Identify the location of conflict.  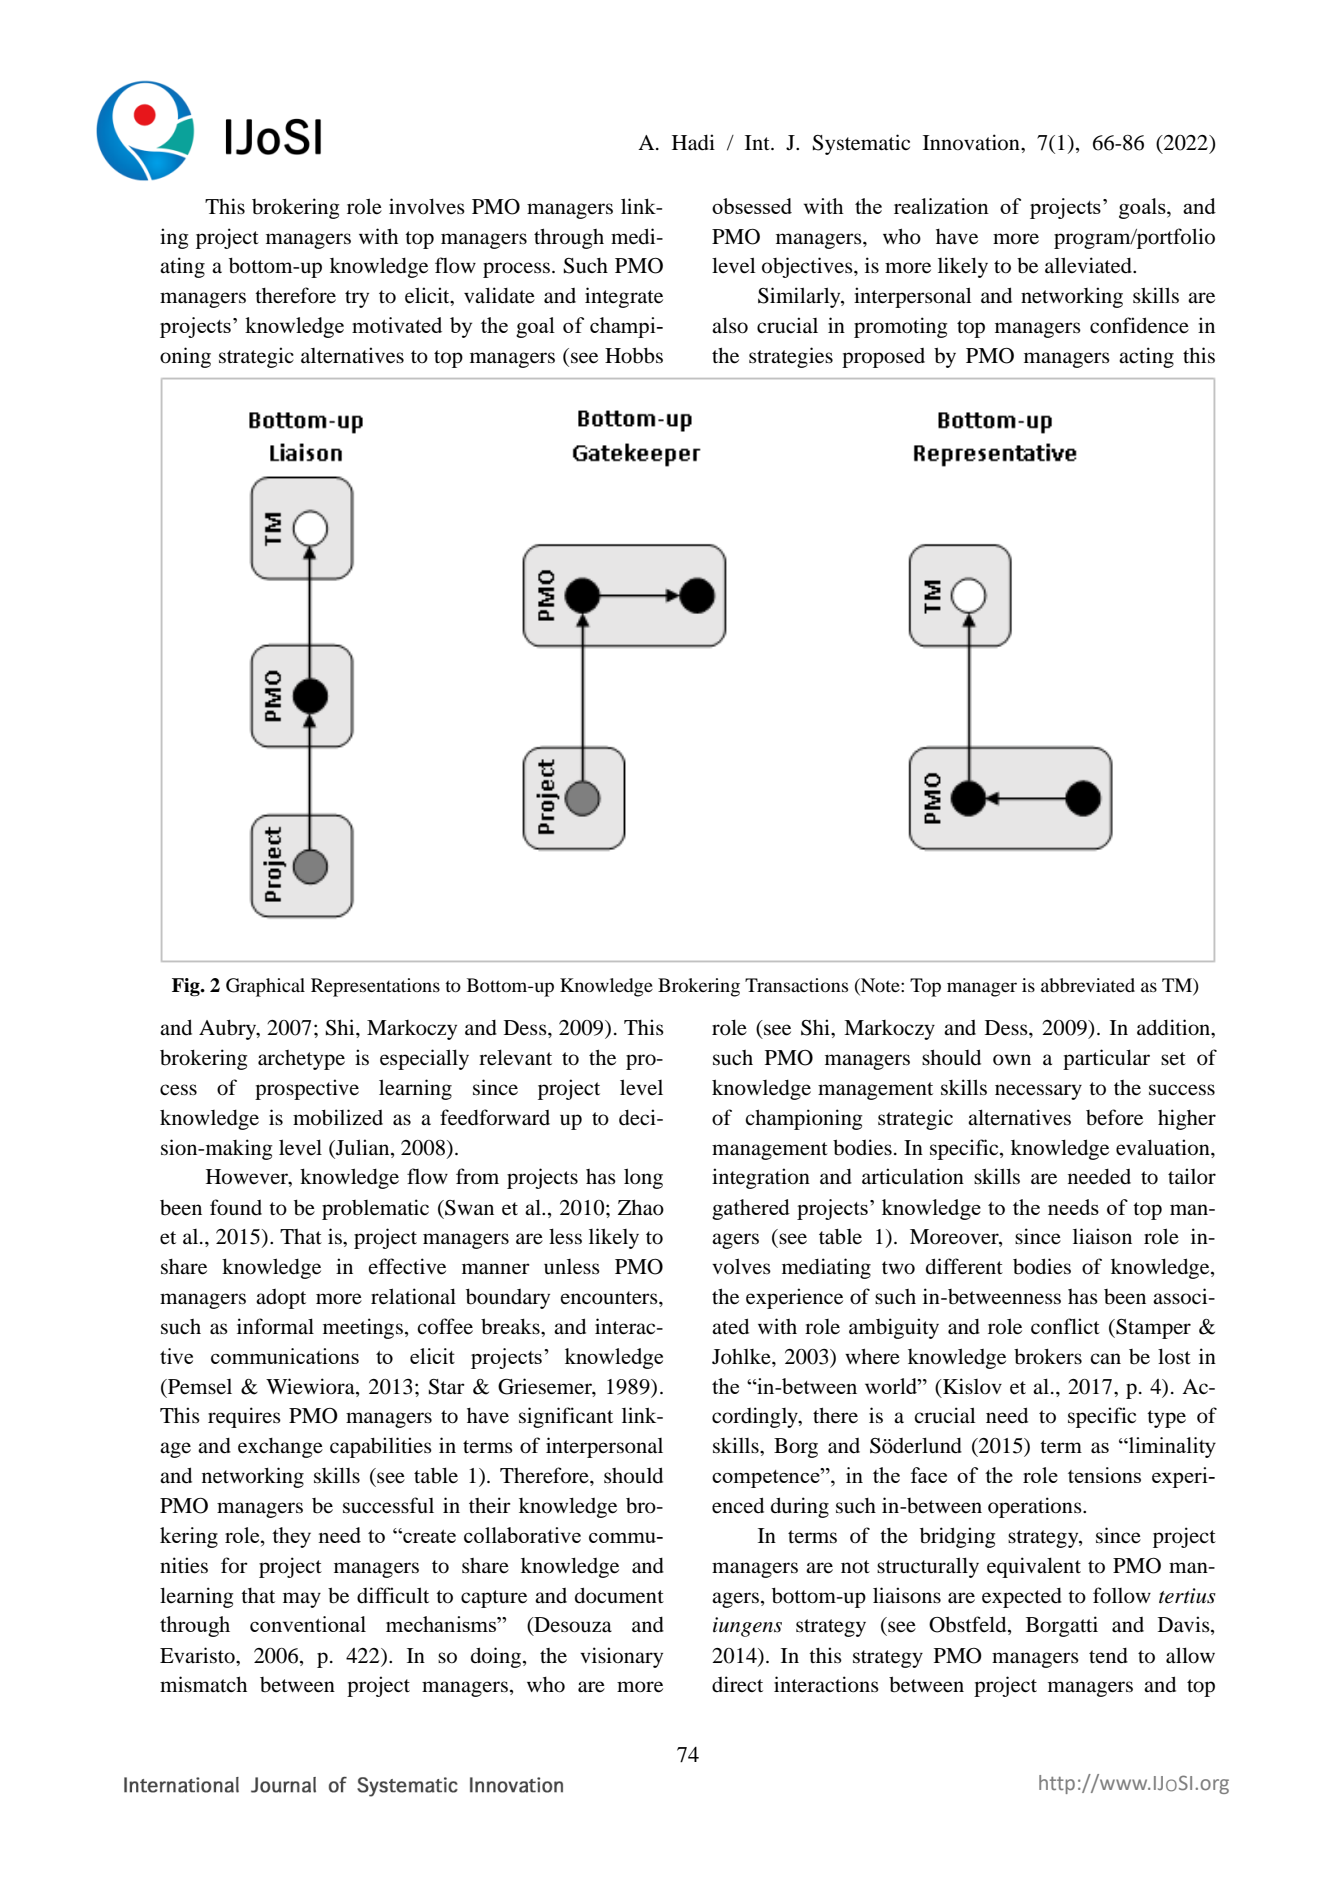
(1065, 1326).
